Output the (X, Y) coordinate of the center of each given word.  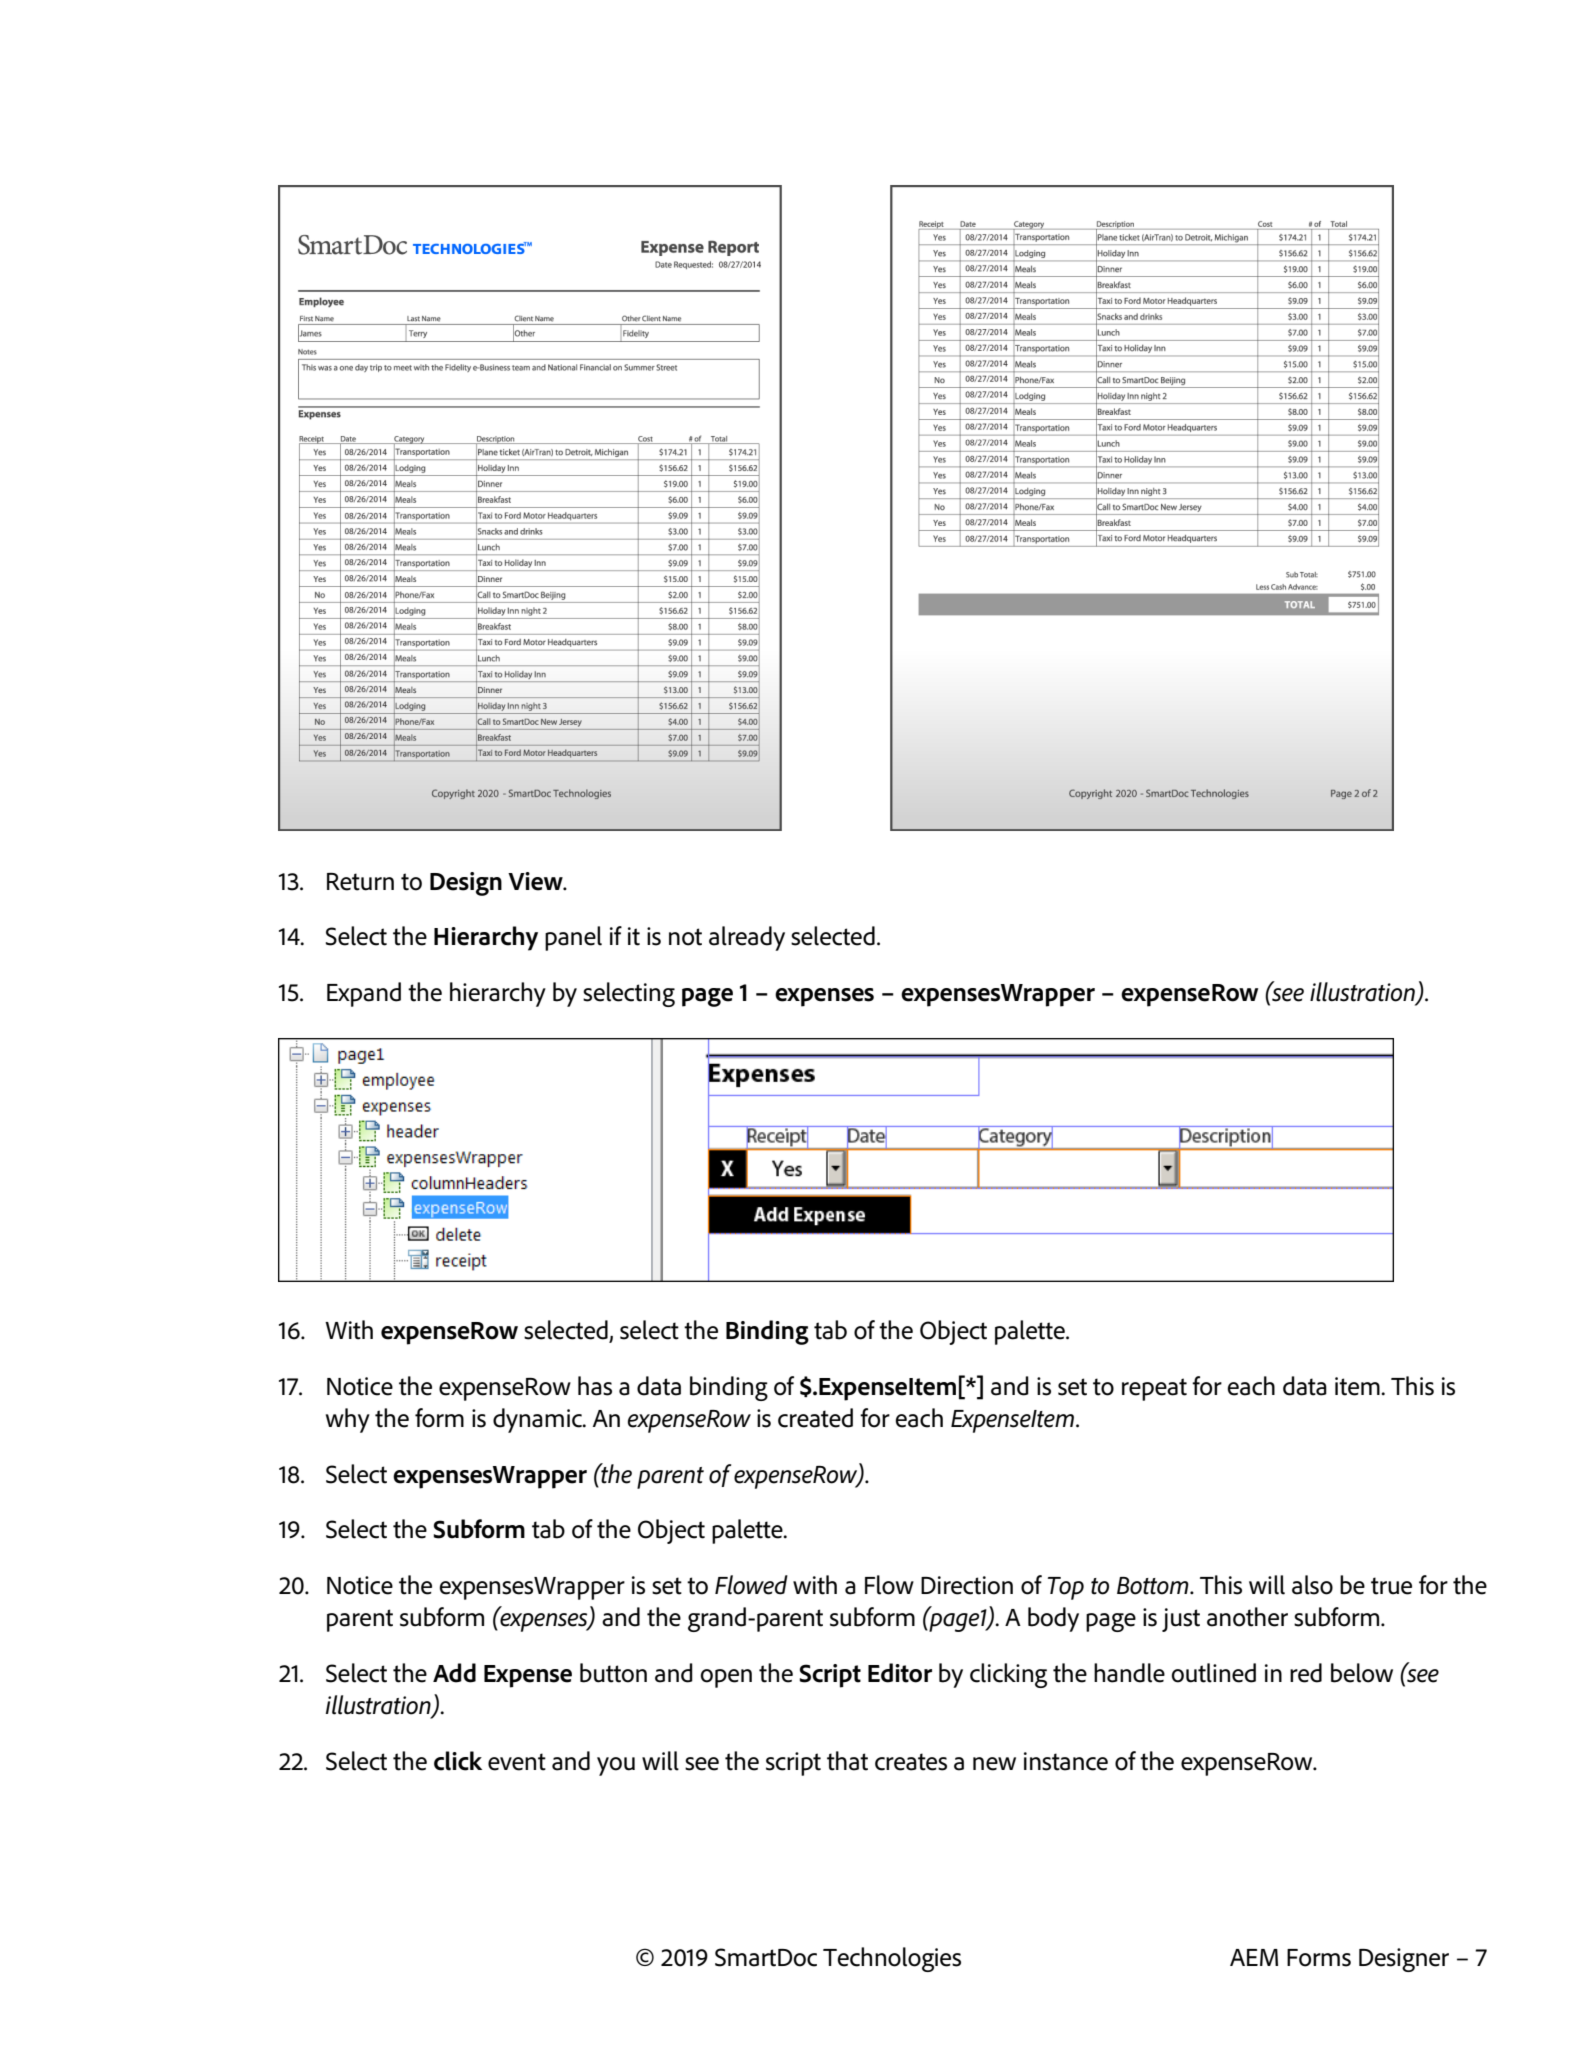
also (1312, 1585)
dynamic (538, 1420)
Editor (900, 1673)
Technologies (892, 1959)
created (815, 1418)
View (536, 881)
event (517, 1762)
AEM (1254, 1957)
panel (573, 938)
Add (454, 1673)
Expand (364, 994)
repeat (1154, 1389)
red (1306, 1673)
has (595, 1386)
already (747, 938)
